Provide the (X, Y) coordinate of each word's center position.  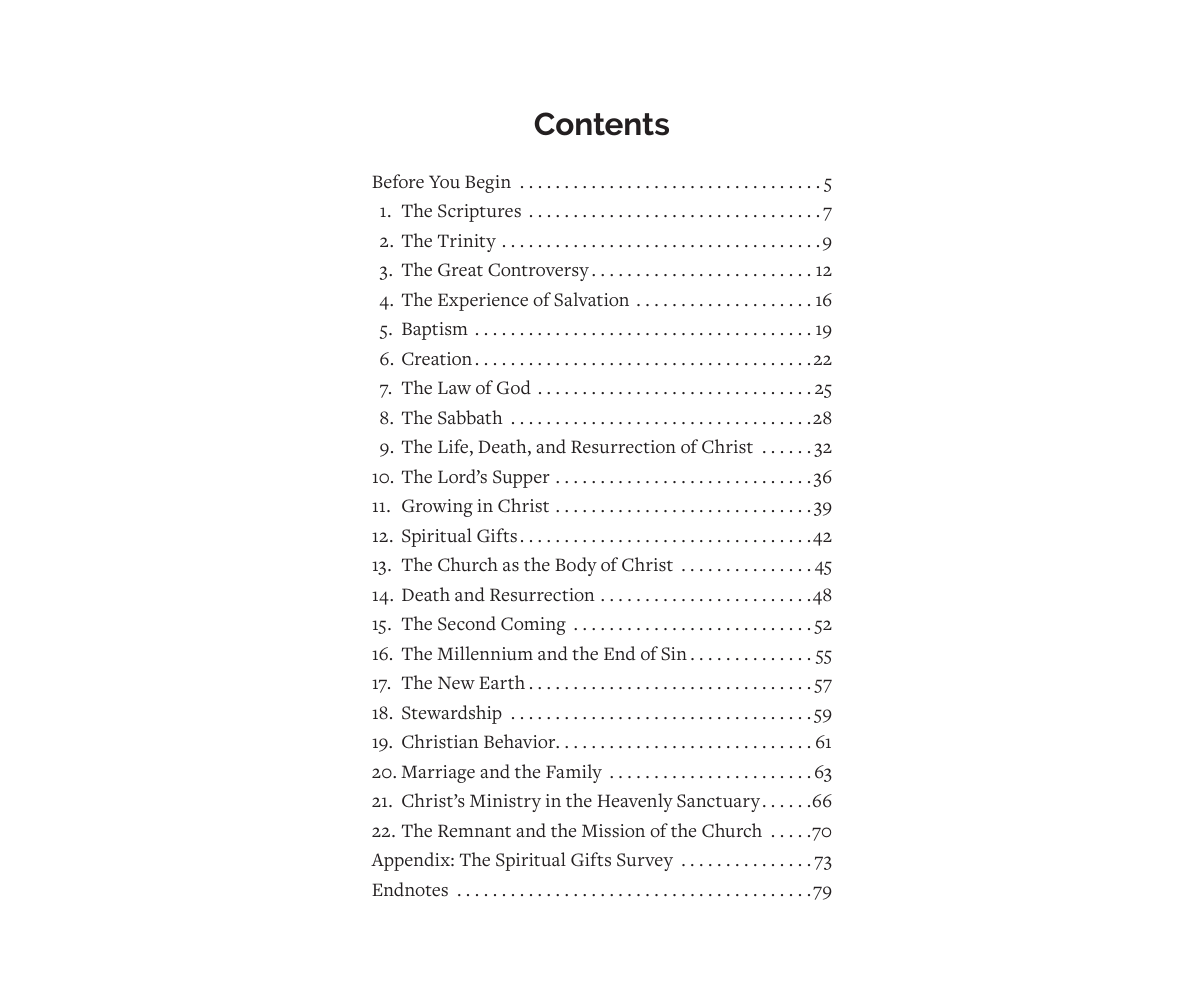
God (514, 387)
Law (454, 388)
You (444, 182)
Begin (488, 184)
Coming (533, 626)
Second (467, 623)
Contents (601, 124)
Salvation (591, 299)
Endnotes (410, 889)
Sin (674, 654)
